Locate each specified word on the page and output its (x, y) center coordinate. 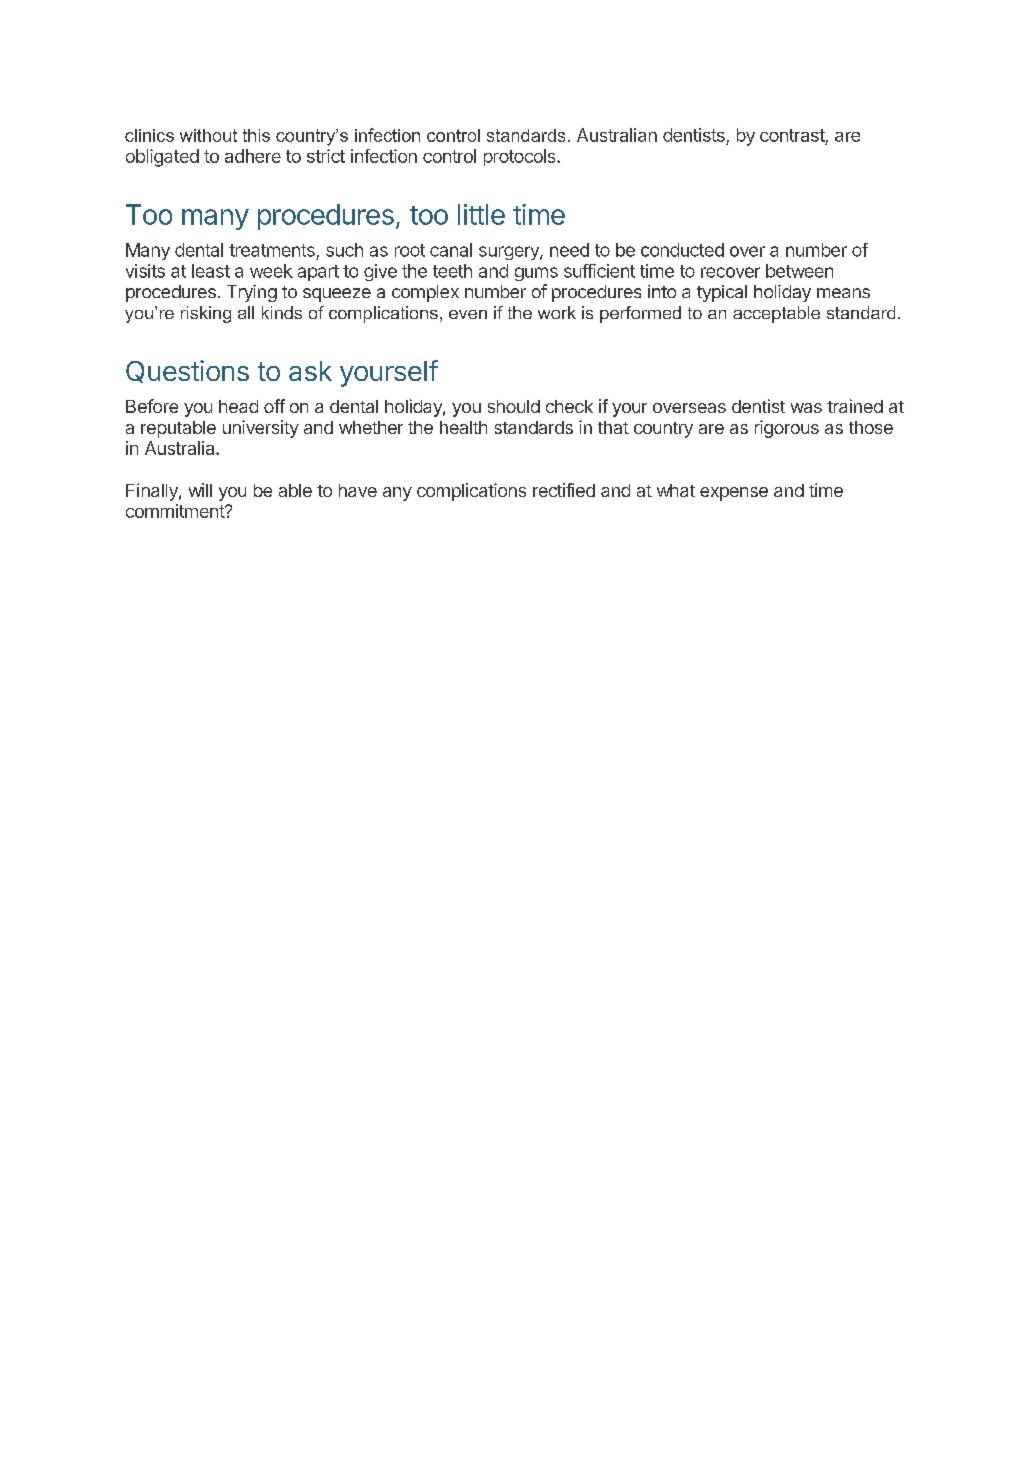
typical (722, 293)
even (468, 314)
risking (206, 314)
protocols (521, 157)
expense (734, 494)
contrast (793, 137)
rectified (564, 490)
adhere (253, 156)
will (200, 490)
